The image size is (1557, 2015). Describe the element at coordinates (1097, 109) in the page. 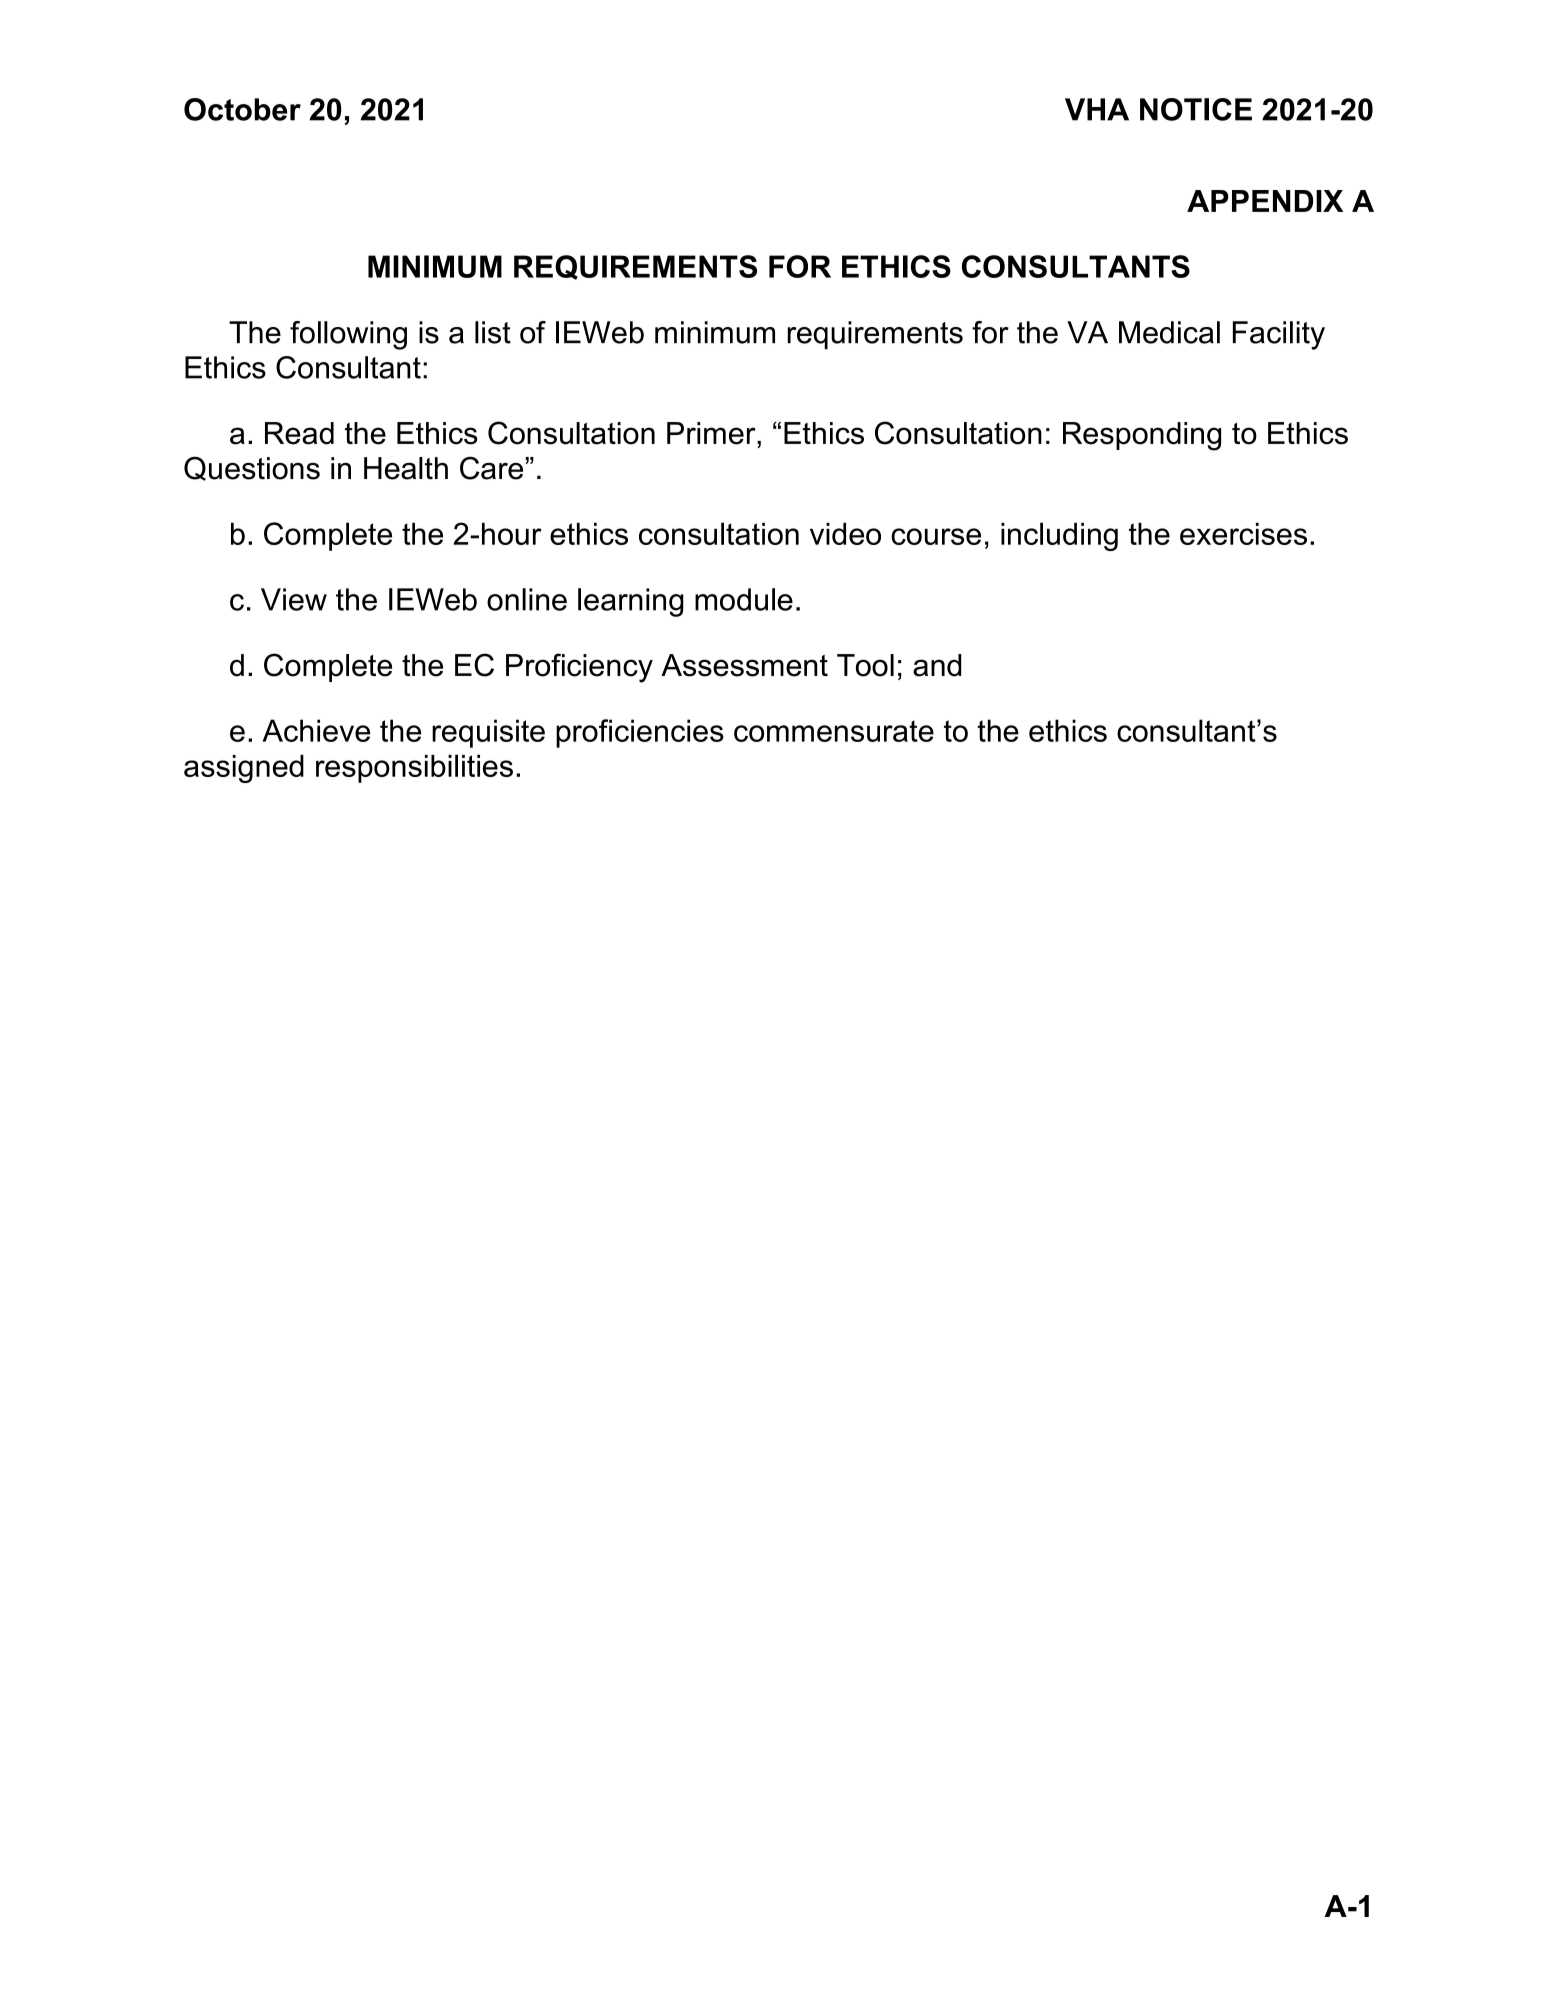

I see `VHA` at that location.
